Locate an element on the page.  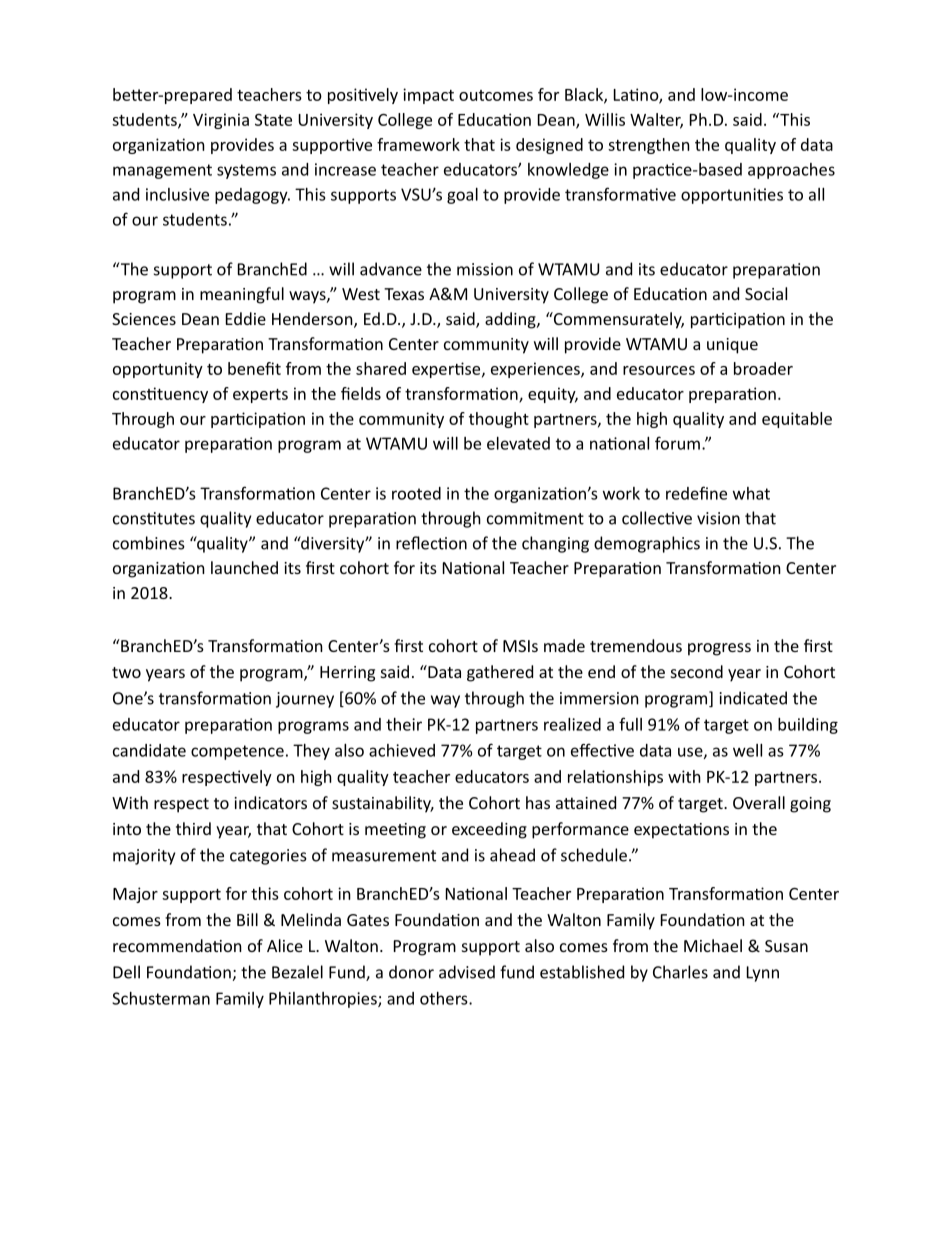
well is located at coordinates (747, 750).
